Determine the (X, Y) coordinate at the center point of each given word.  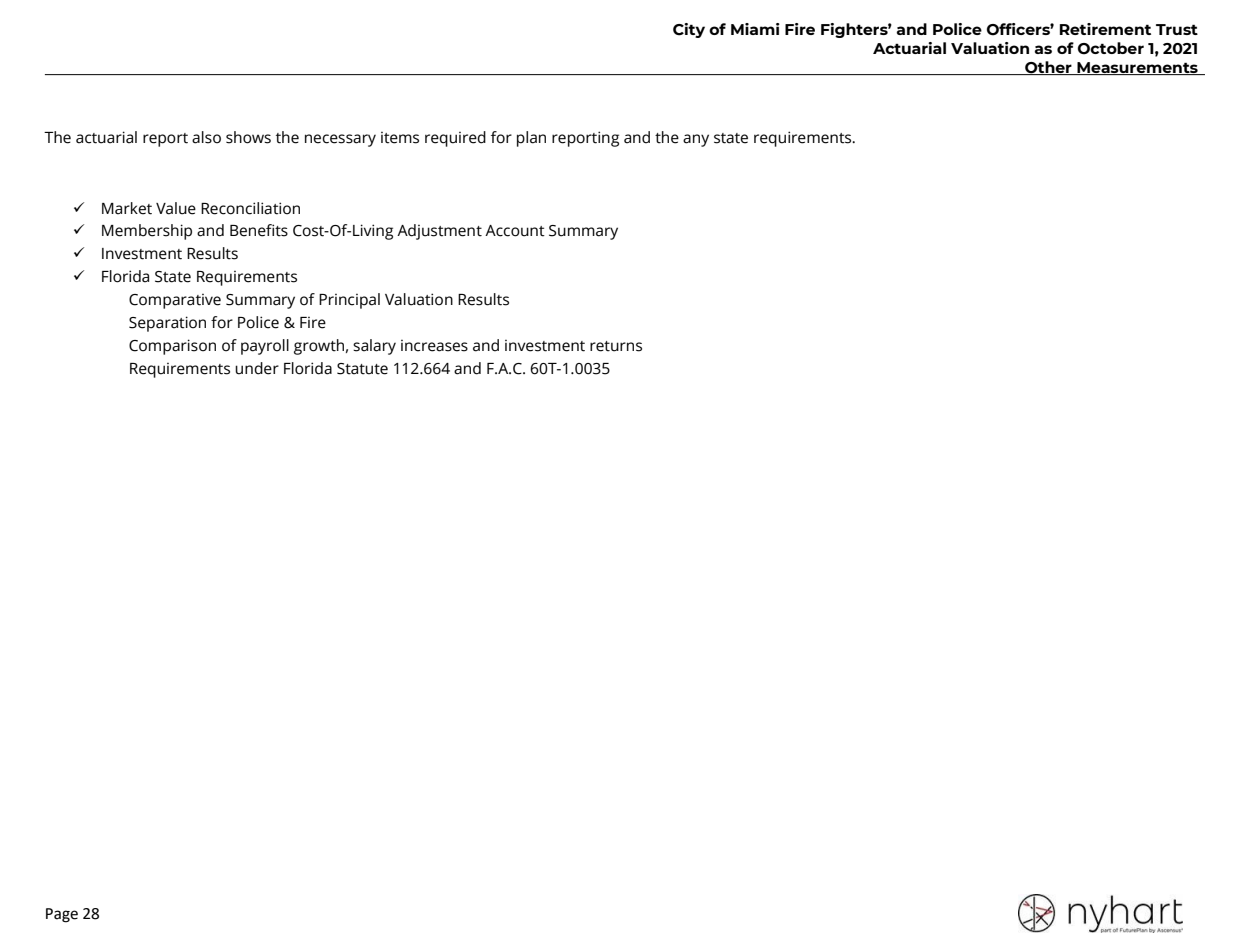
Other (1048, 68)
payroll (265, 347)
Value (176, 208)
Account (515, 231)
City (689, 30)
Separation (167, 324)
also (206, 137)
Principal (349, 301)
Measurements (1137, 68)
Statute (362, 369)
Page (62, 915)
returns (616, 346)
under (257, 368)
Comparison (172, 347)
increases (434, 346)
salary (374, 347)
